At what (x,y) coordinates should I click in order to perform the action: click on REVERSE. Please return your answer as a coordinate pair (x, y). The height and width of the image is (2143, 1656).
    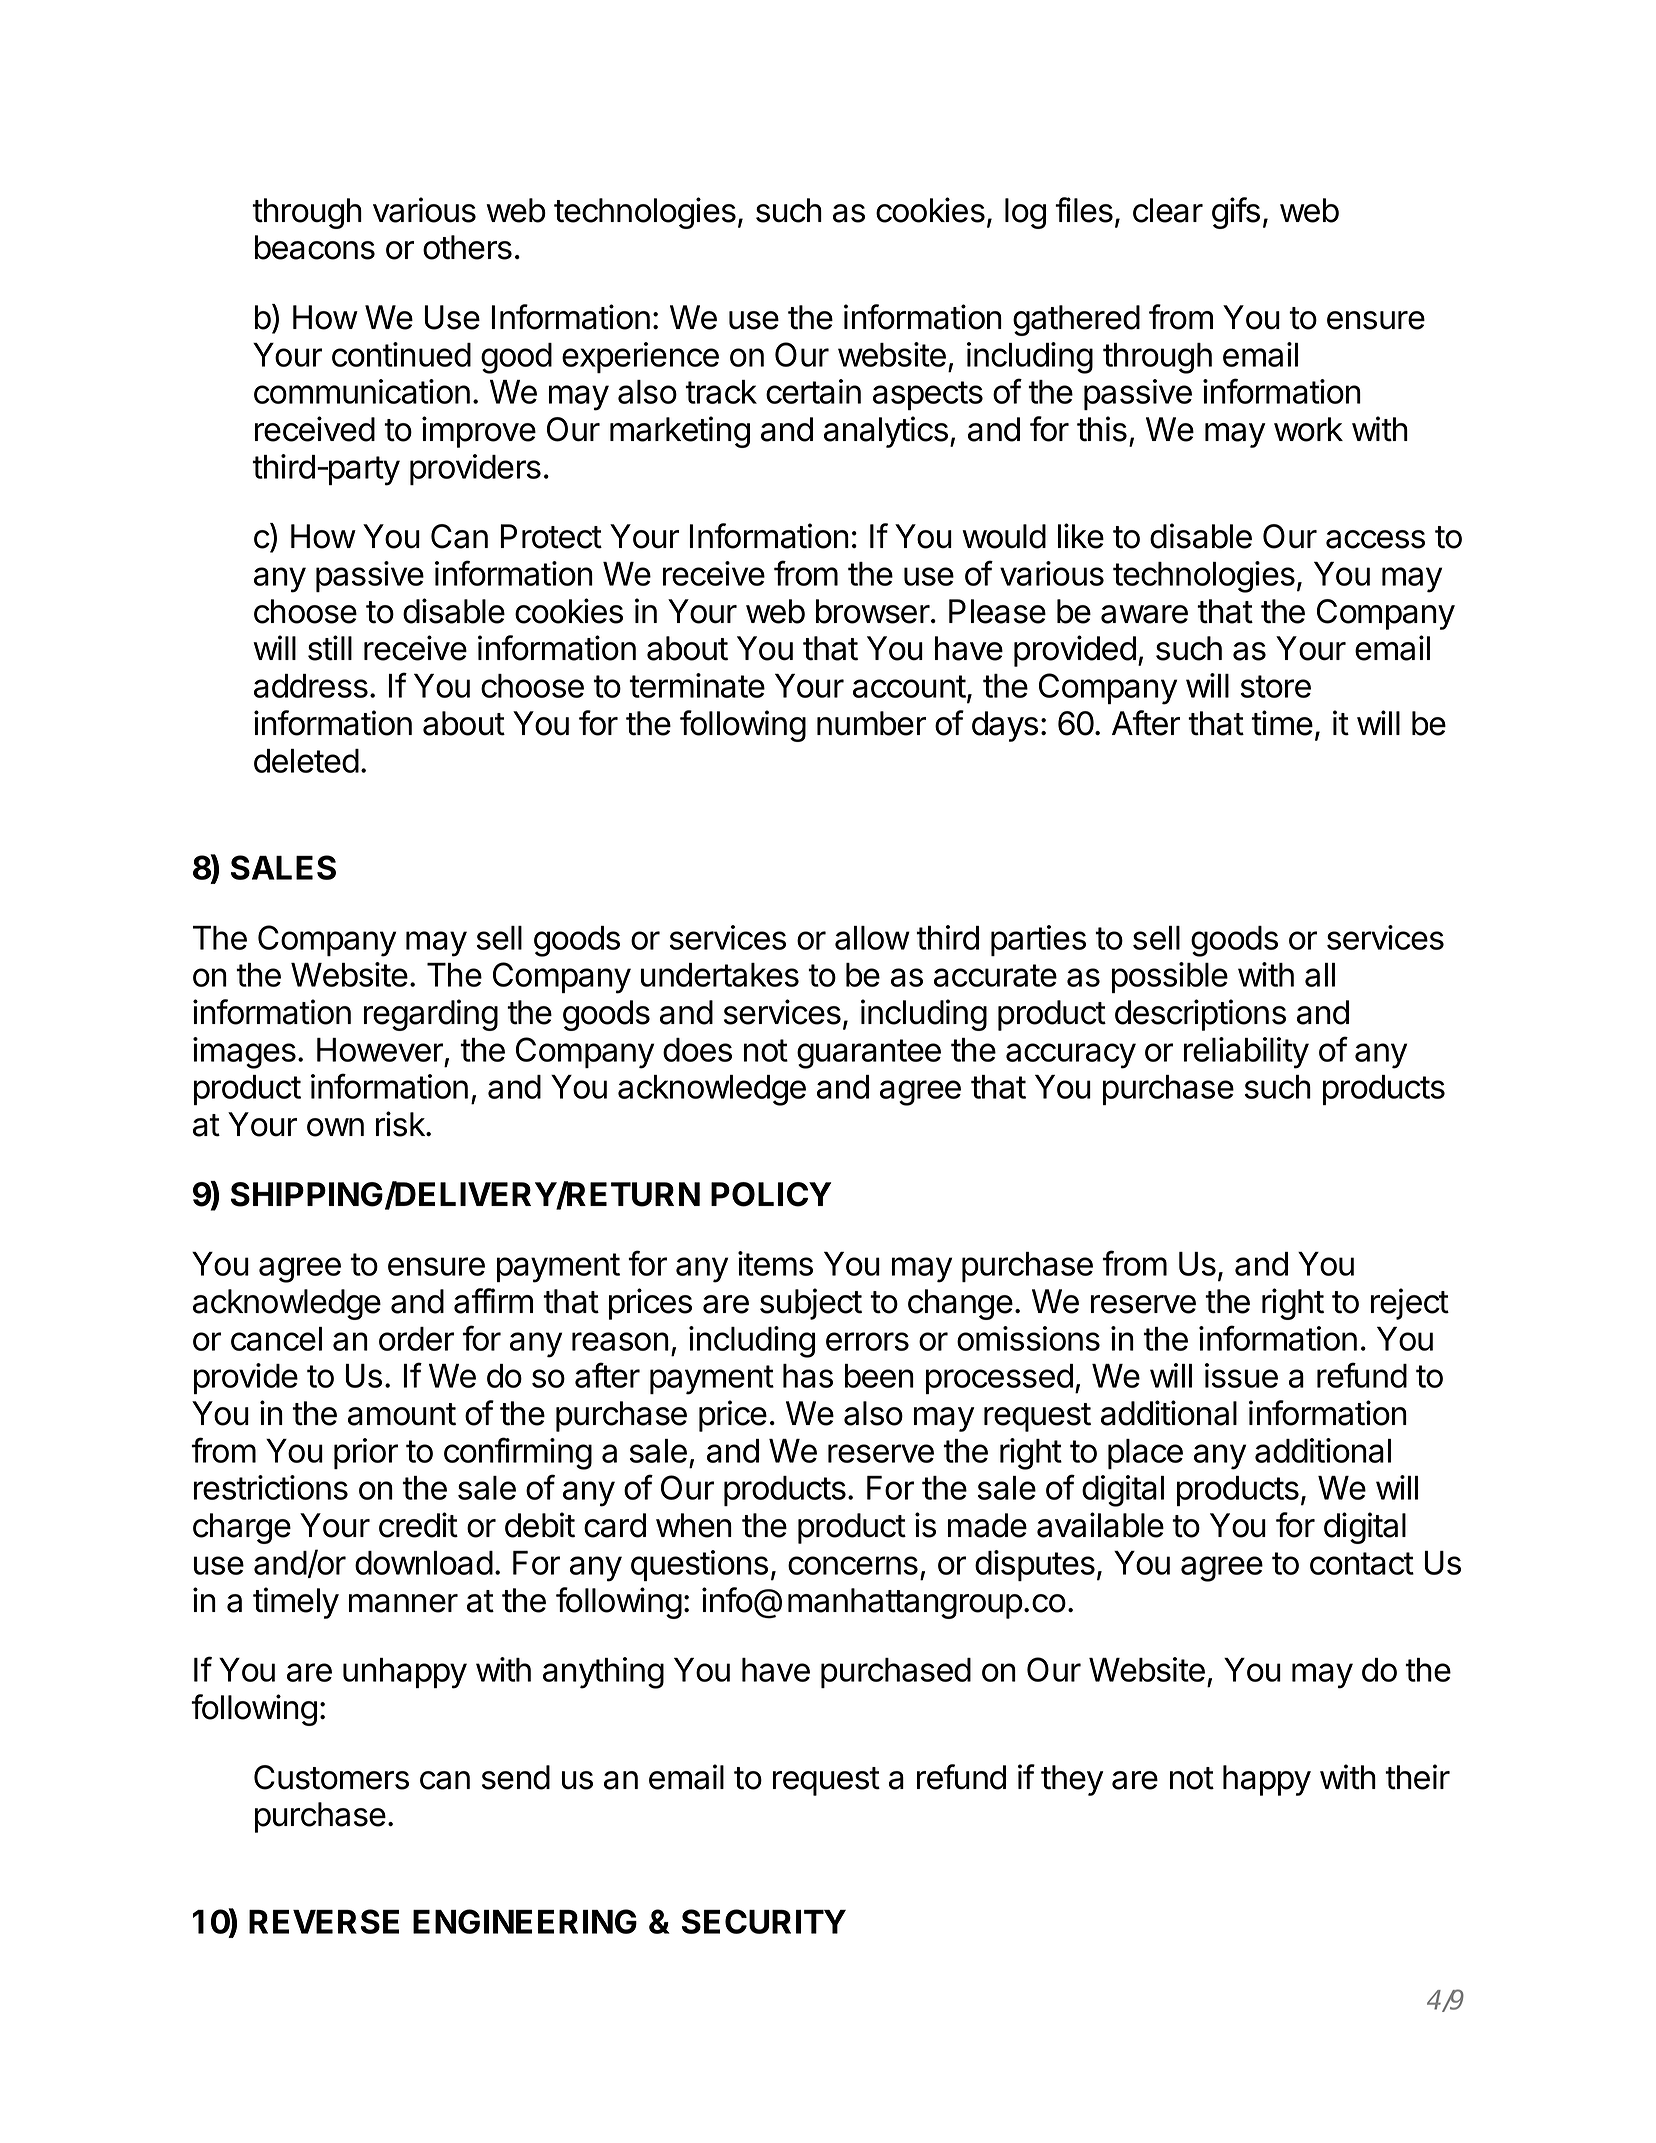
    Looking at the image, I should click on (324, 1921).
